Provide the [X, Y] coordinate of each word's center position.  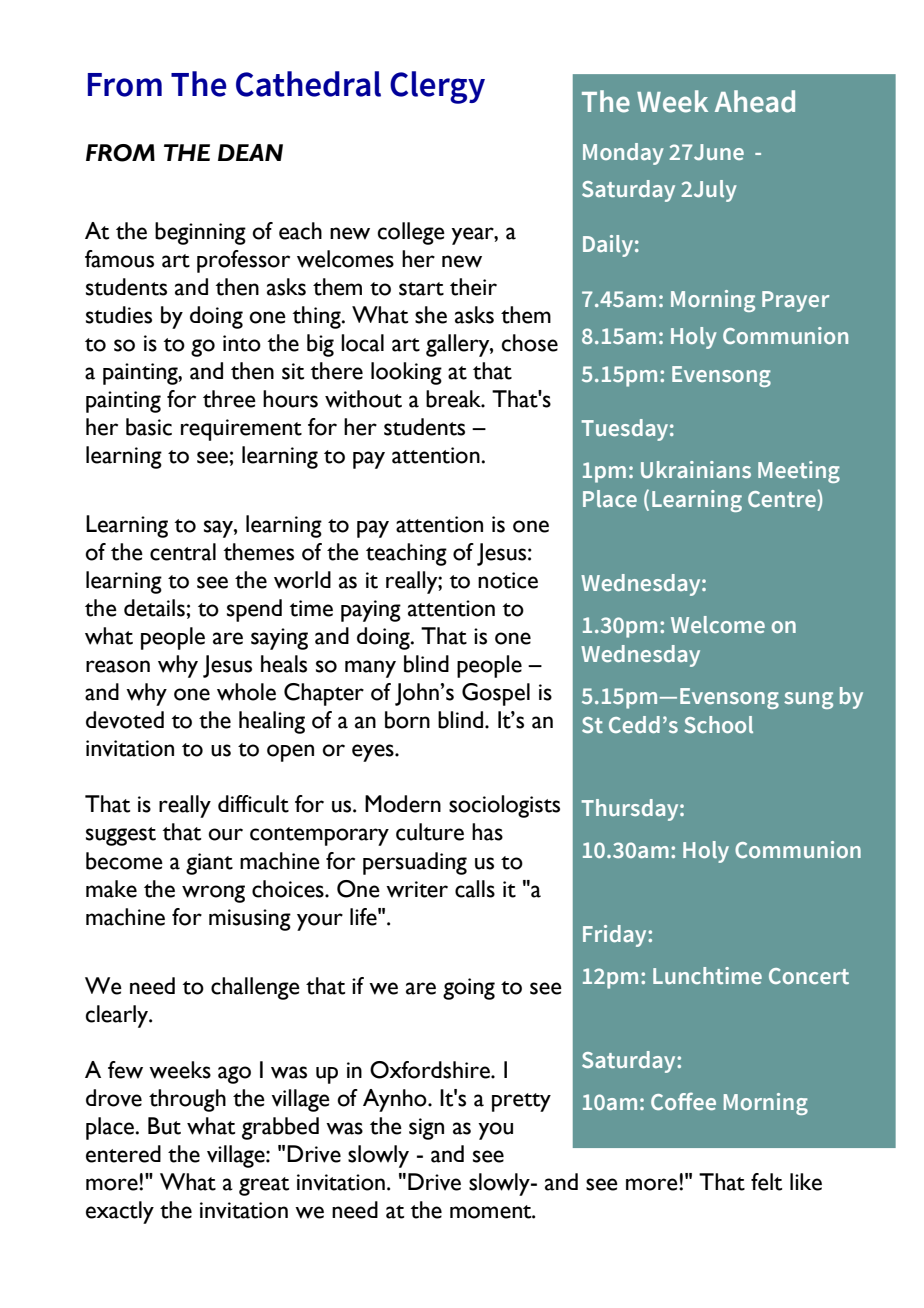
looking [406, 373]
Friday [616, 936]
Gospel [496, 694]
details [155, 608]
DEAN [250, 152]
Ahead [755, 101]
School [718, 724]
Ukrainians [696, 469]
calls [475, 889]
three [229, 399]
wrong [213, 894]
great [264, 1186]
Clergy [437, 87]
